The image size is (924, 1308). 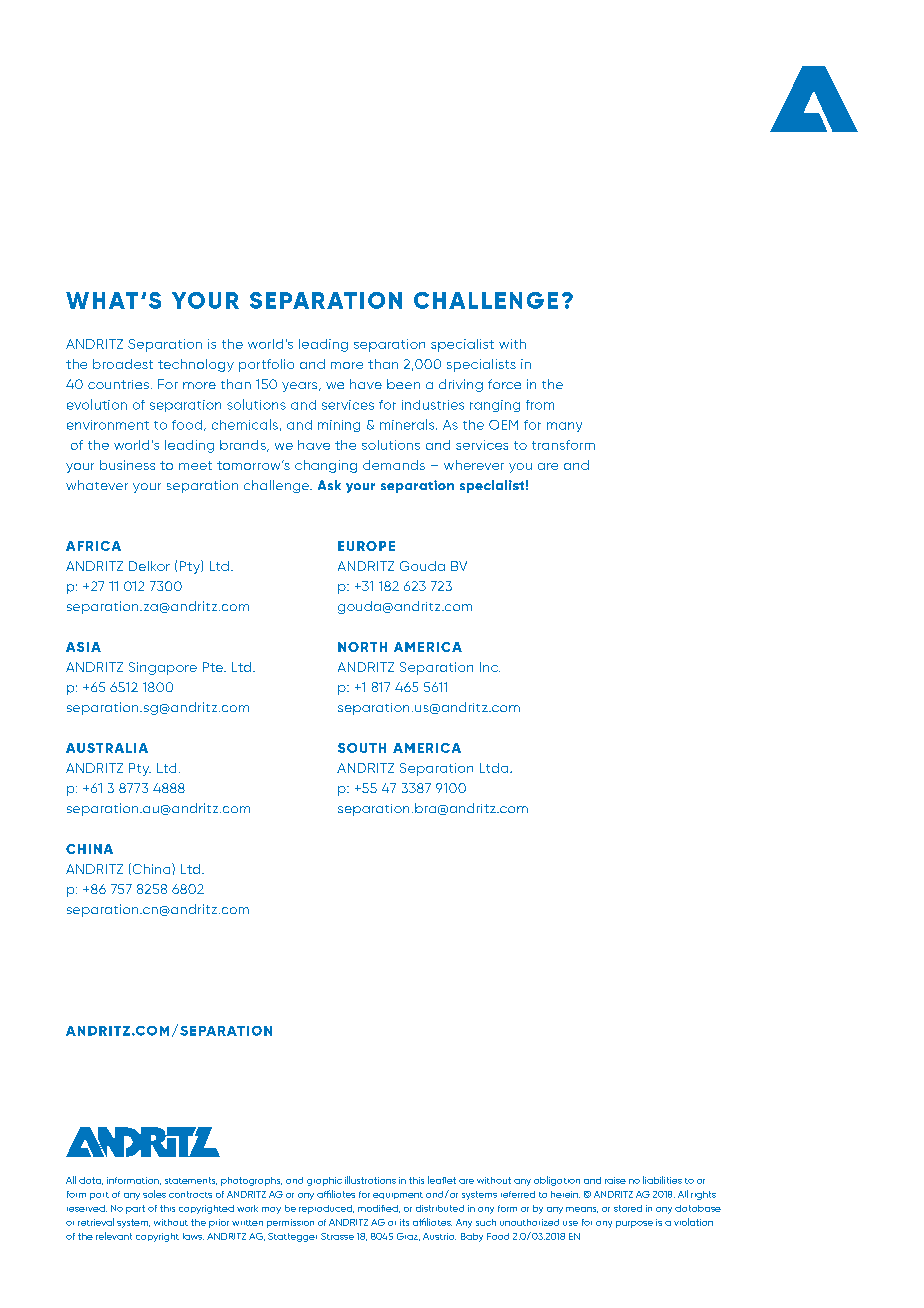 I want to click on its, so click(x=404, y=1222).
